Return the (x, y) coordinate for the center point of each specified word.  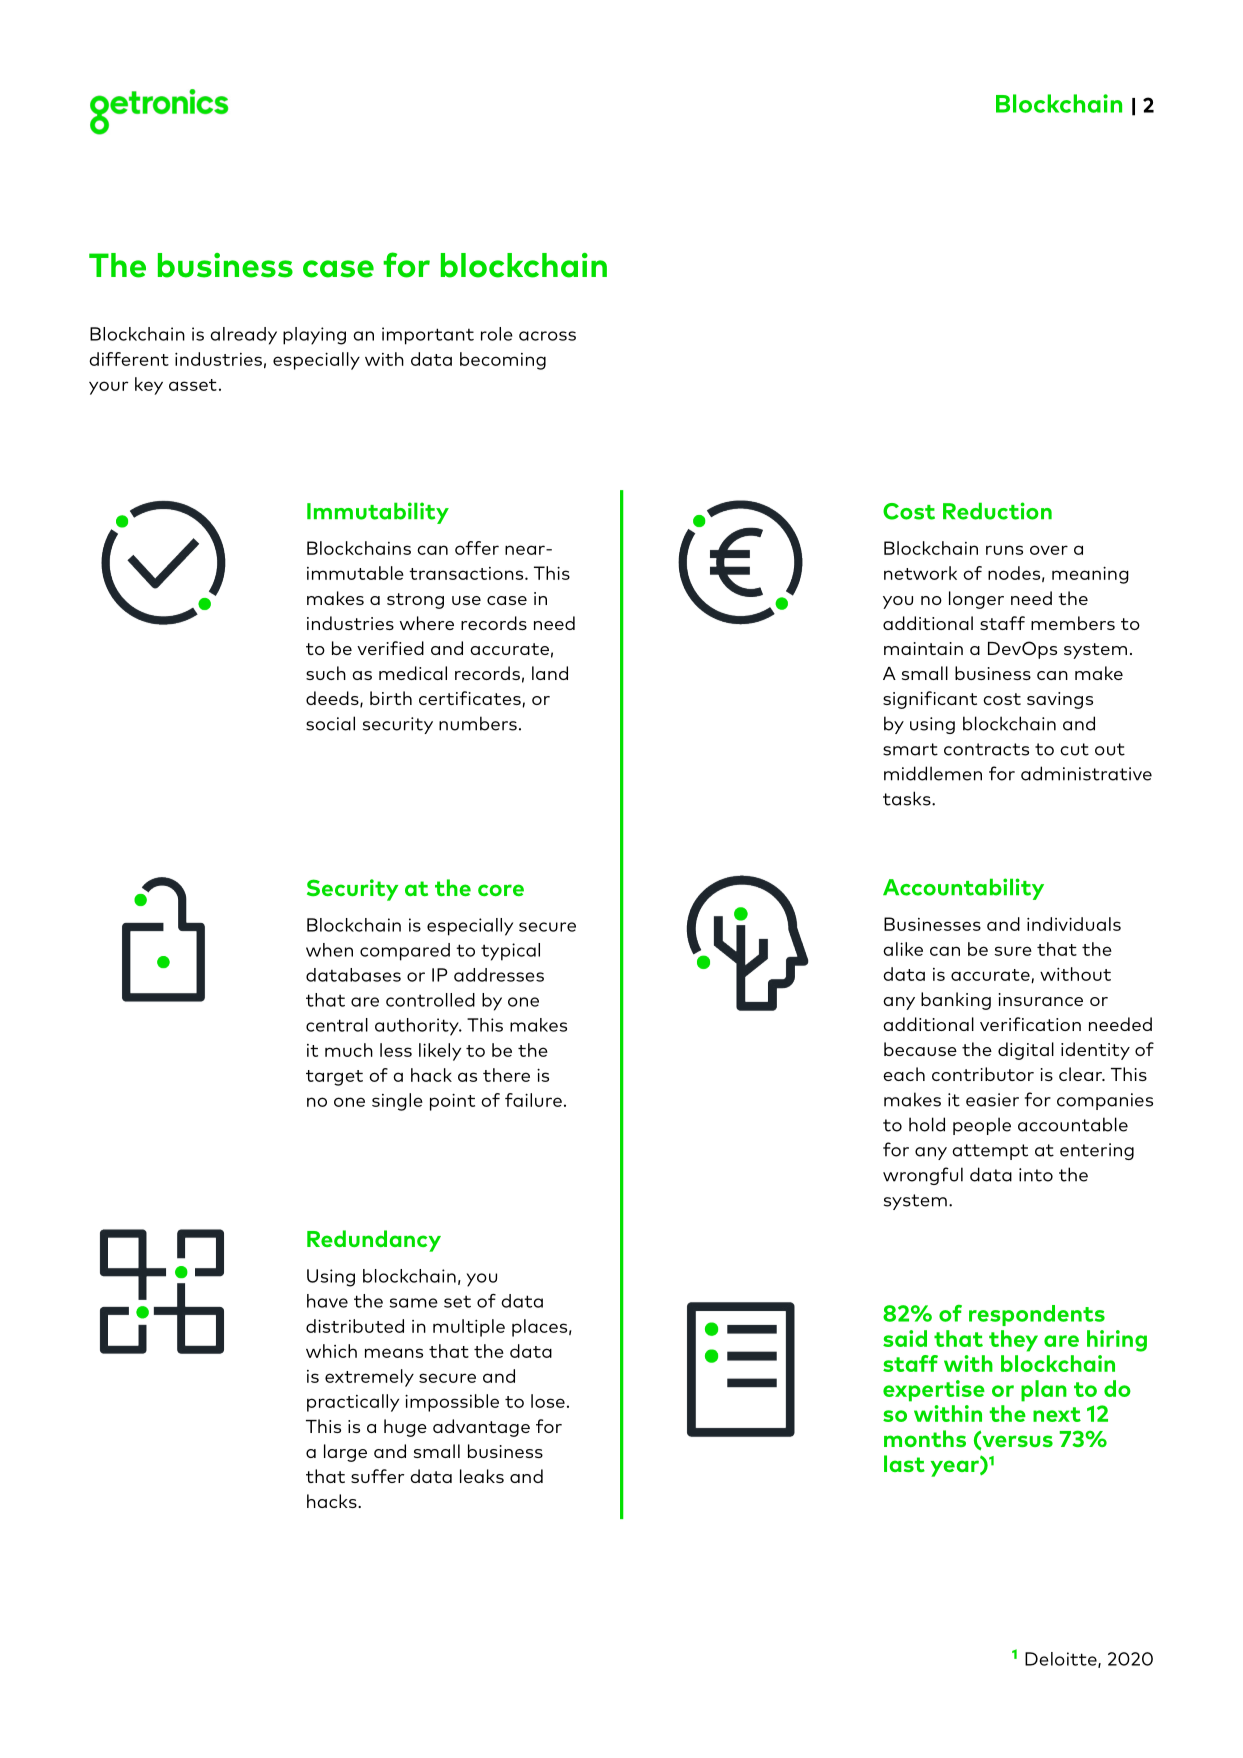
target (334, 1078)
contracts (986, 749)
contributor (983, 1074)
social (330, 723)
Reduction (997, 511)
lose (548, 1401)
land (550, 673)
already (243, 336)
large (345, 1453)
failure (533, 1100)
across (547, 336)
